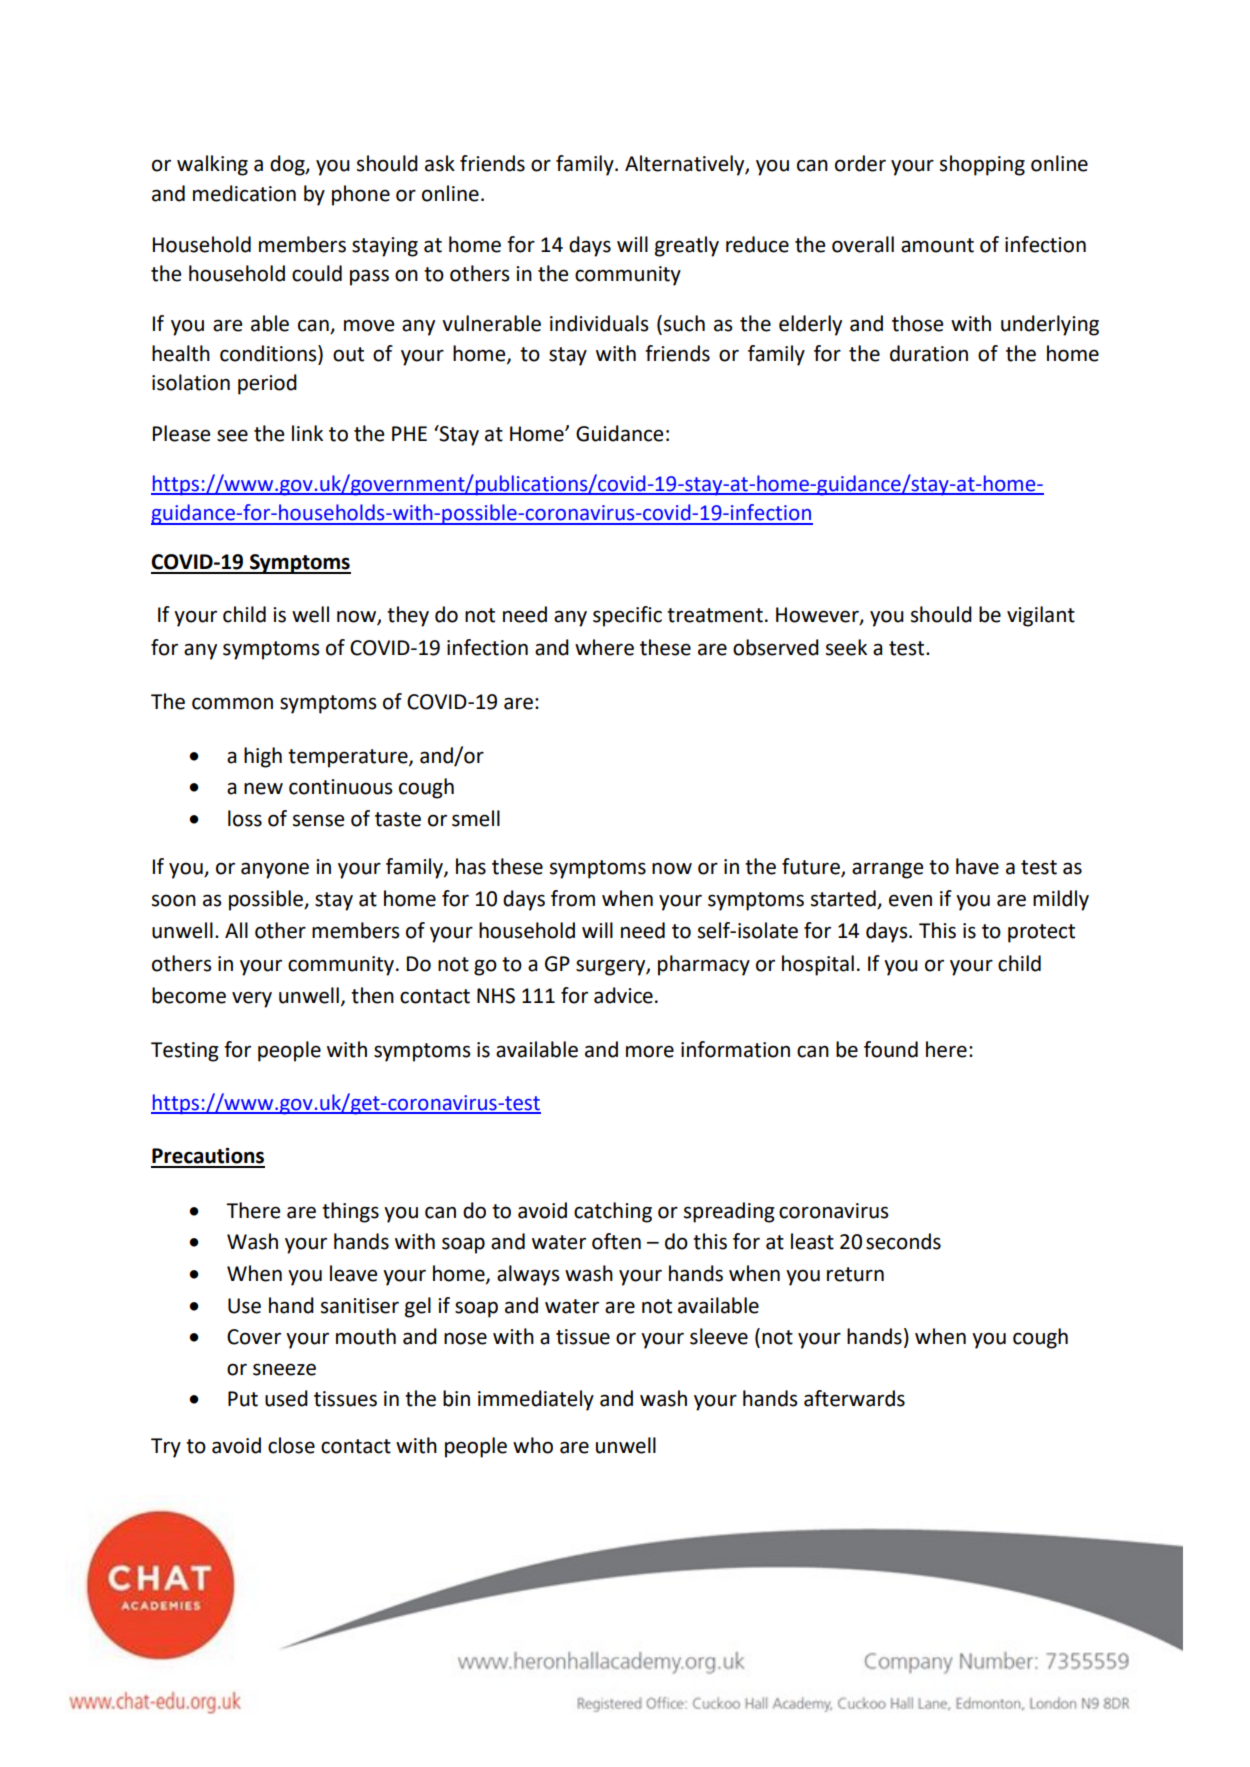 This screenshot has height=1767, width=1250. I want to click on greatly, so click(687, 246).
